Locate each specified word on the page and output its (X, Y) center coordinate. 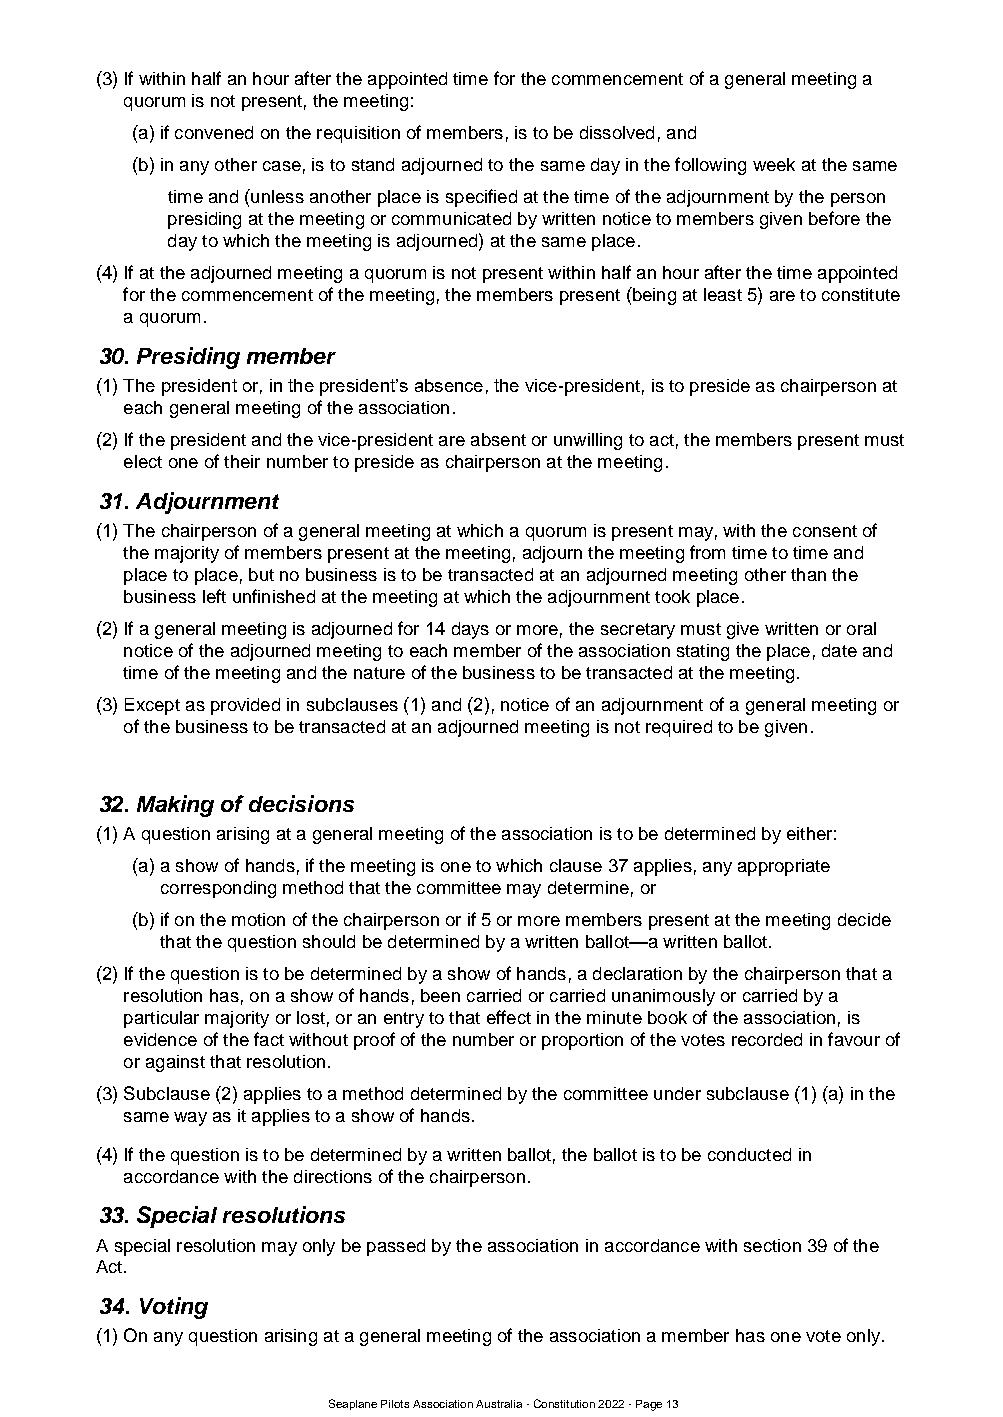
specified (481, 198)
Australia (499, 1404)
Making (175, 806)
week (774, 164)
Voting (174, 1308)
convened (214, 132)
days (470, 630)
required (679, 728)
